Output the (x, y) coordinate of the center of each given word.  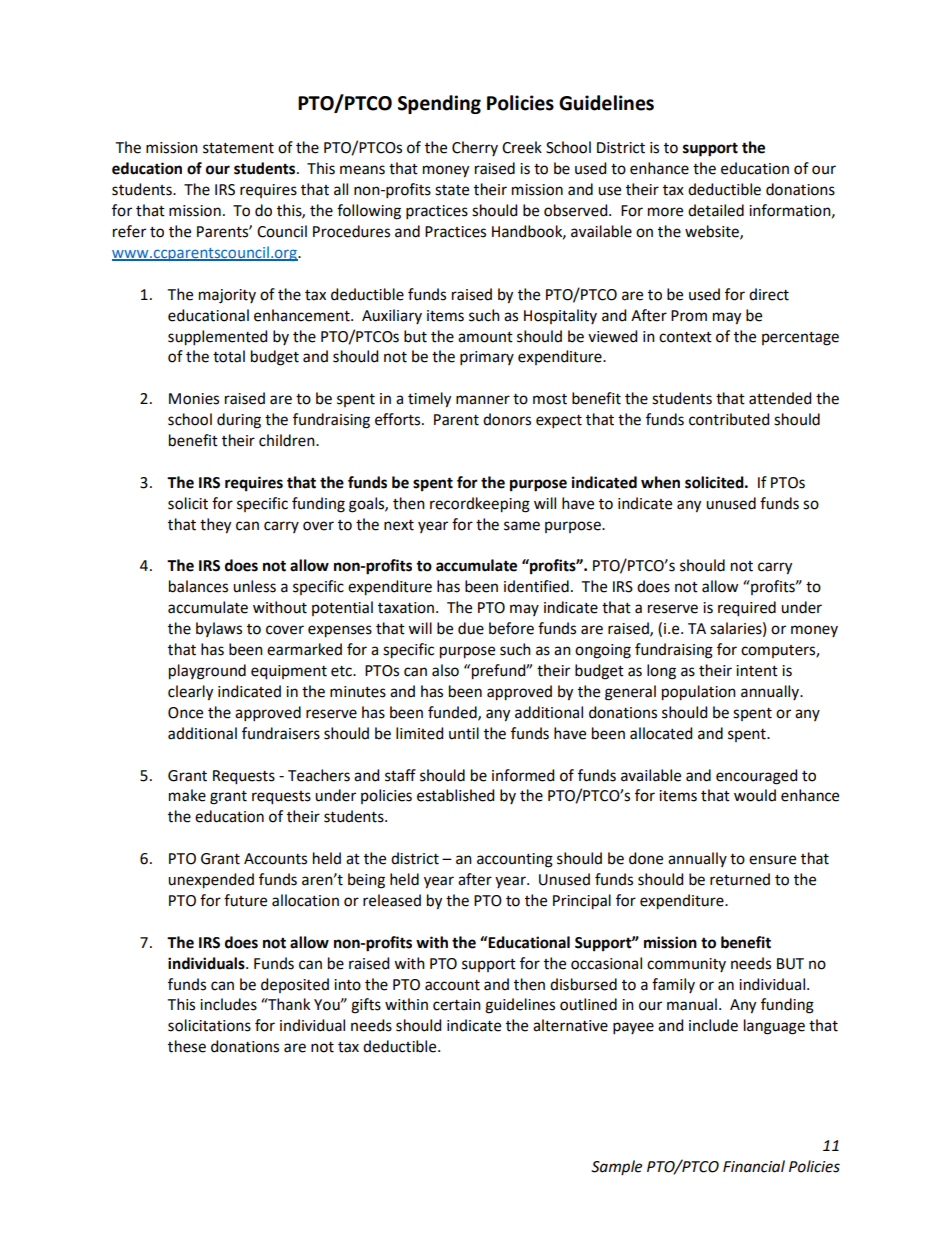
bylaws (219, 629)
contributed (729, 419)
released (392, 900)
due (471, 628)
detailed (716, 210)
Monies (194, 399)
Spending (439, 104)
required (747, 609)
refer (129, 231)
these (187, 1046)
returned (740, 879)
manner (483, 400)
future (245, 900)
